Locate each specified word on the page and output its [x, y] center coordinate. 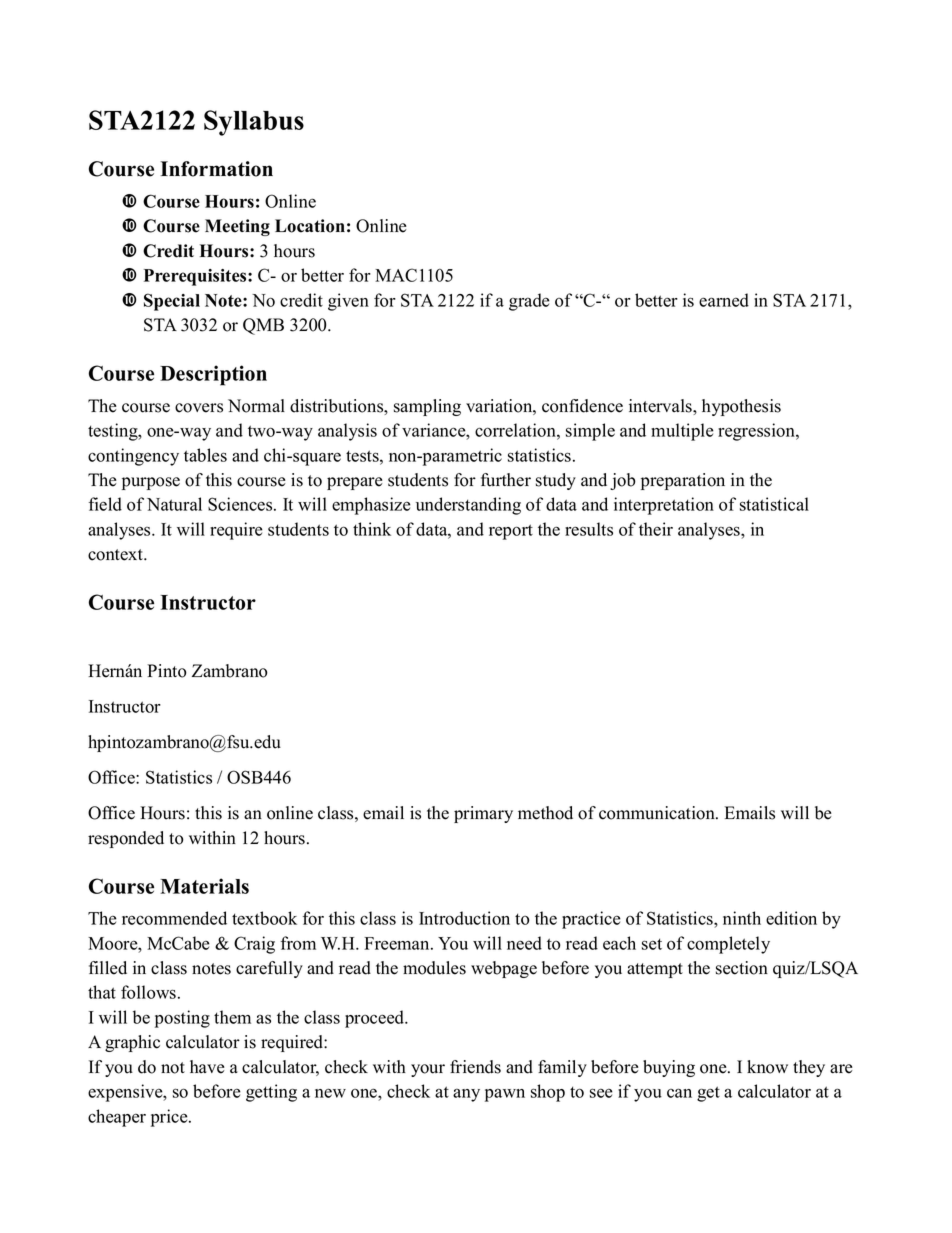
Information [216, 169]
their [656, 529]
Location [310, 226]
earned [724, 300]
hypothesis [741, 407]
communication [658, 813]
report [511, 532]
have [207, 1067]
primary [483, 814]
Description [213, 375]
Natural [174, 504]
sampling [427, 407]
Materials [204, 886]
